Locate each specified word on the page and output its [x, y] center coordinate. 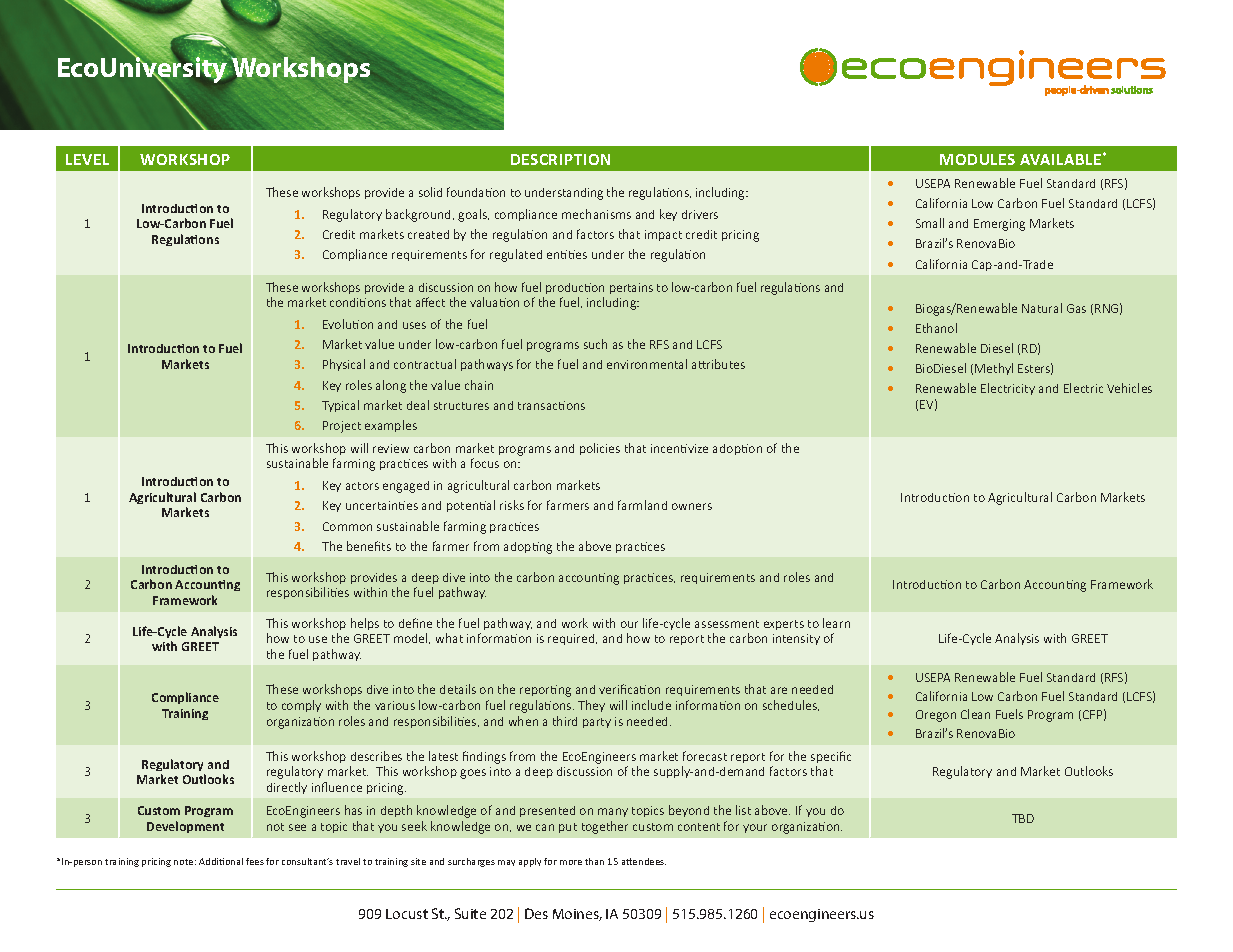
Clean [975, 714]
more [571, 862]
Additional [221, 861]
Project [342, 427]
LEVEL [87, 159]
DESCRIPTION [560, 159]
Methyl [994, 369]
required [572, 639]
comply [301, 706]
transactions [551, 405]
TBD [1023, 818]
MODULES [977, 159]
